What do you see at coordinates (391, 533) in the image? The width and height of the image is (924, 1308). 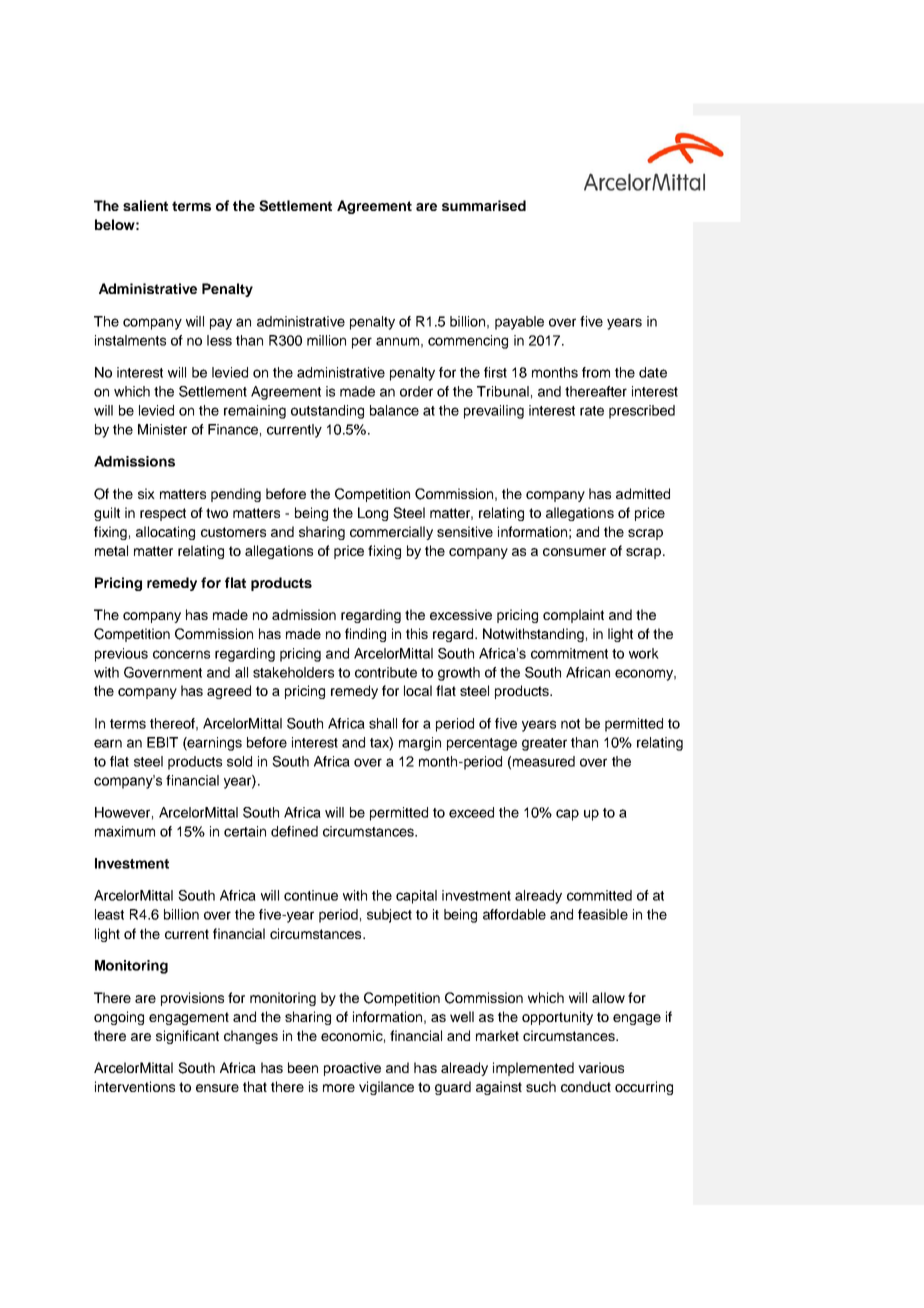 I see `commercially` at bounding box center [391, 533].
